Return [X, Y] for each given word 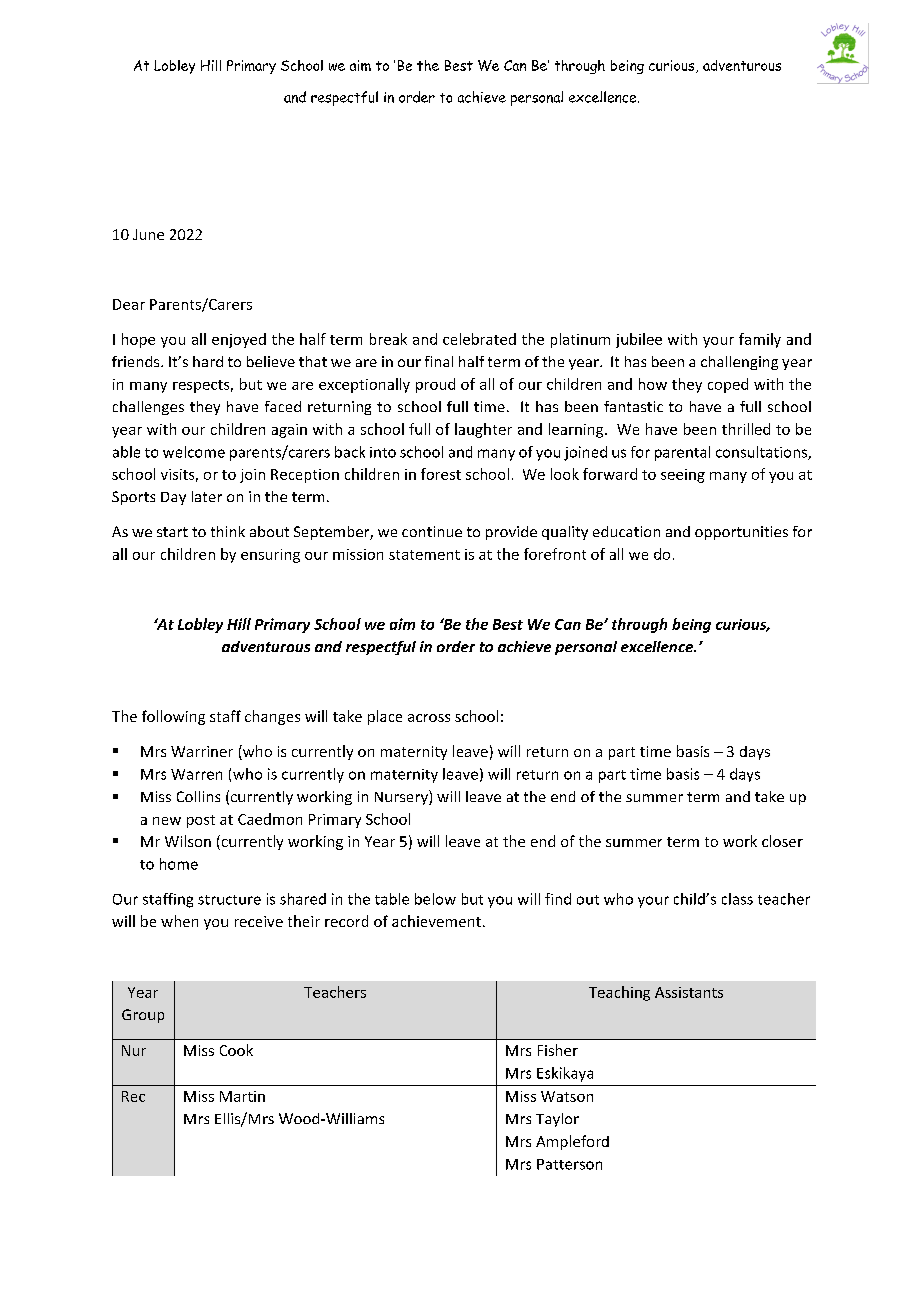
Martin [242, 1096]
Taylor [557, 1120]
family [760, 340]
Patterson [569, 1164]
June [148, 234]
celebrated [479, 339]
